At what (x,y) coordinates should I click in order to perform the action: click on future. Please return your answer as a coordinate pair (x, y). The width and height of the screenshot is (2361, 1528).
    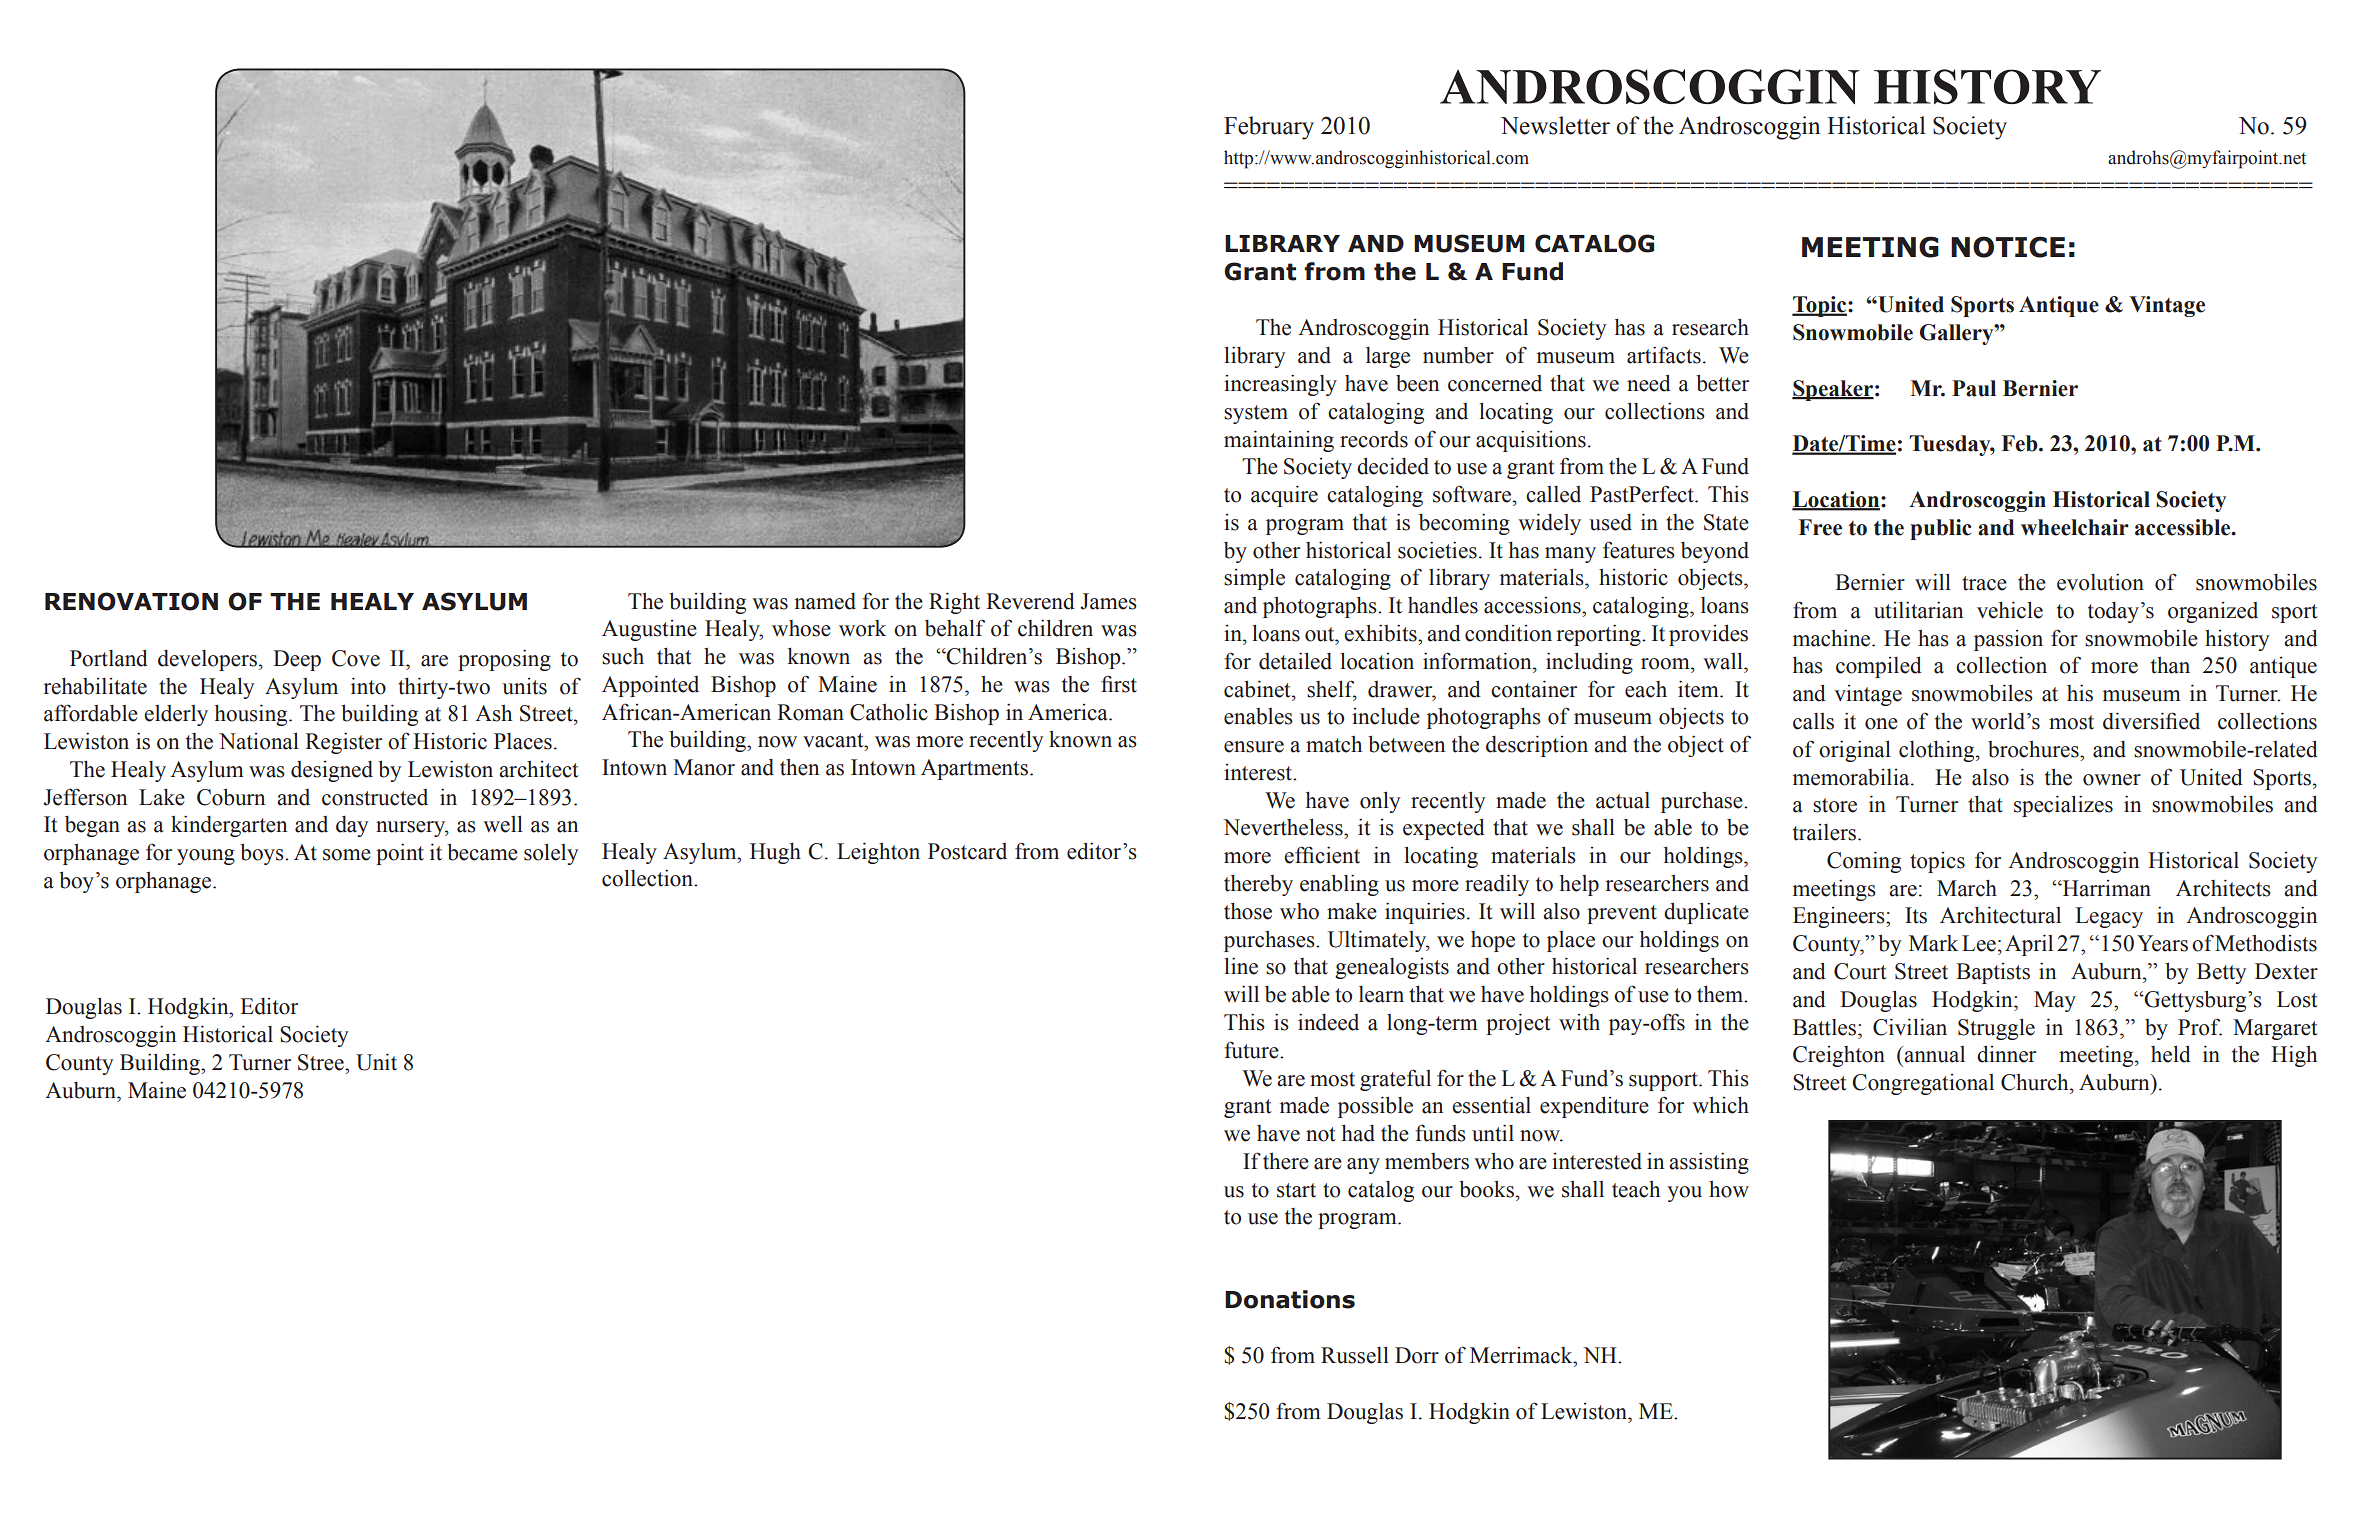
    Looking at the image, I should click on (1252, 1050).
